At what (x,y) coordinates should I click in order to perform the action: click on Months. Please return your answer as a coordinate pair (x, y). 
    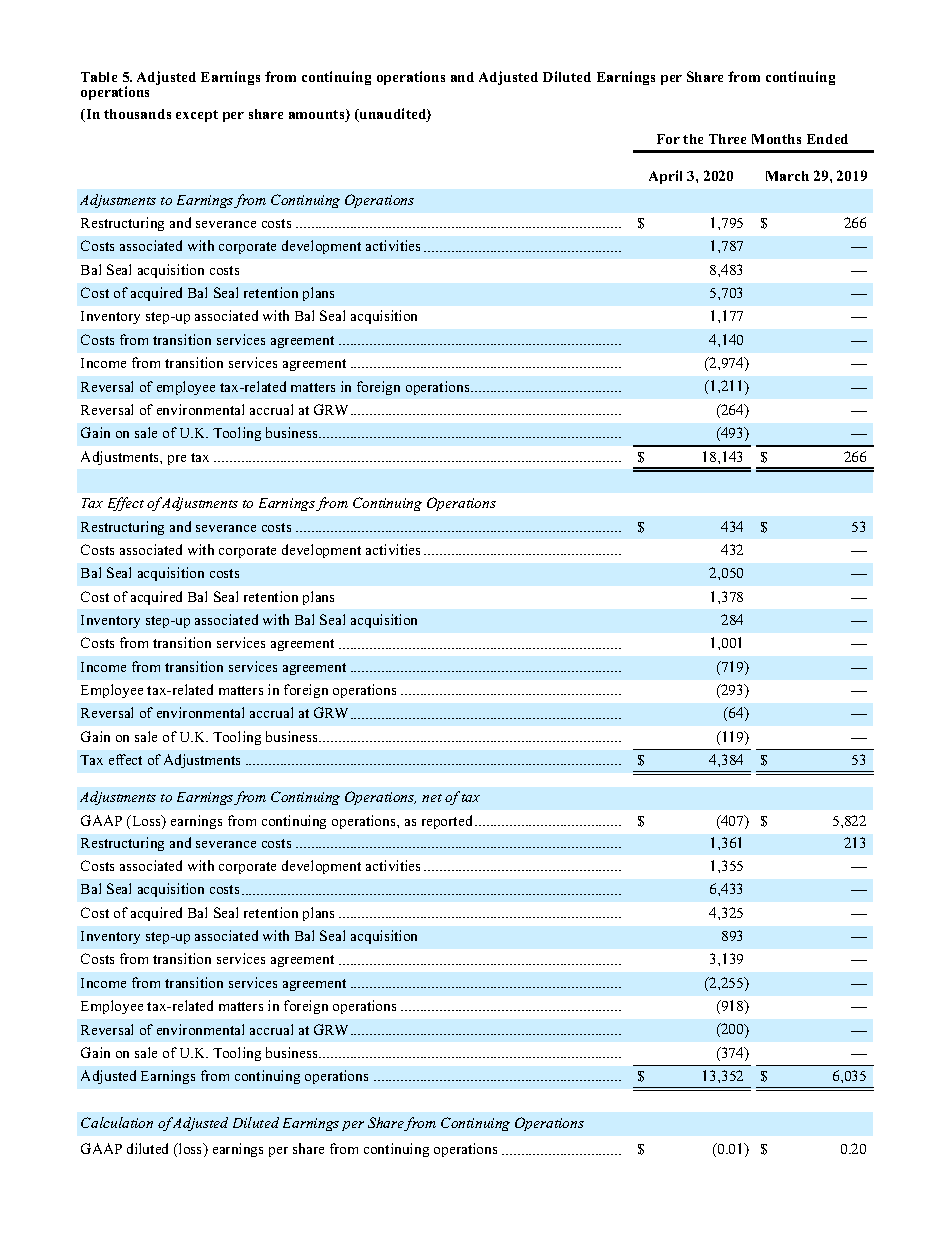
    Looking at the image, I should click on (776, 139).
